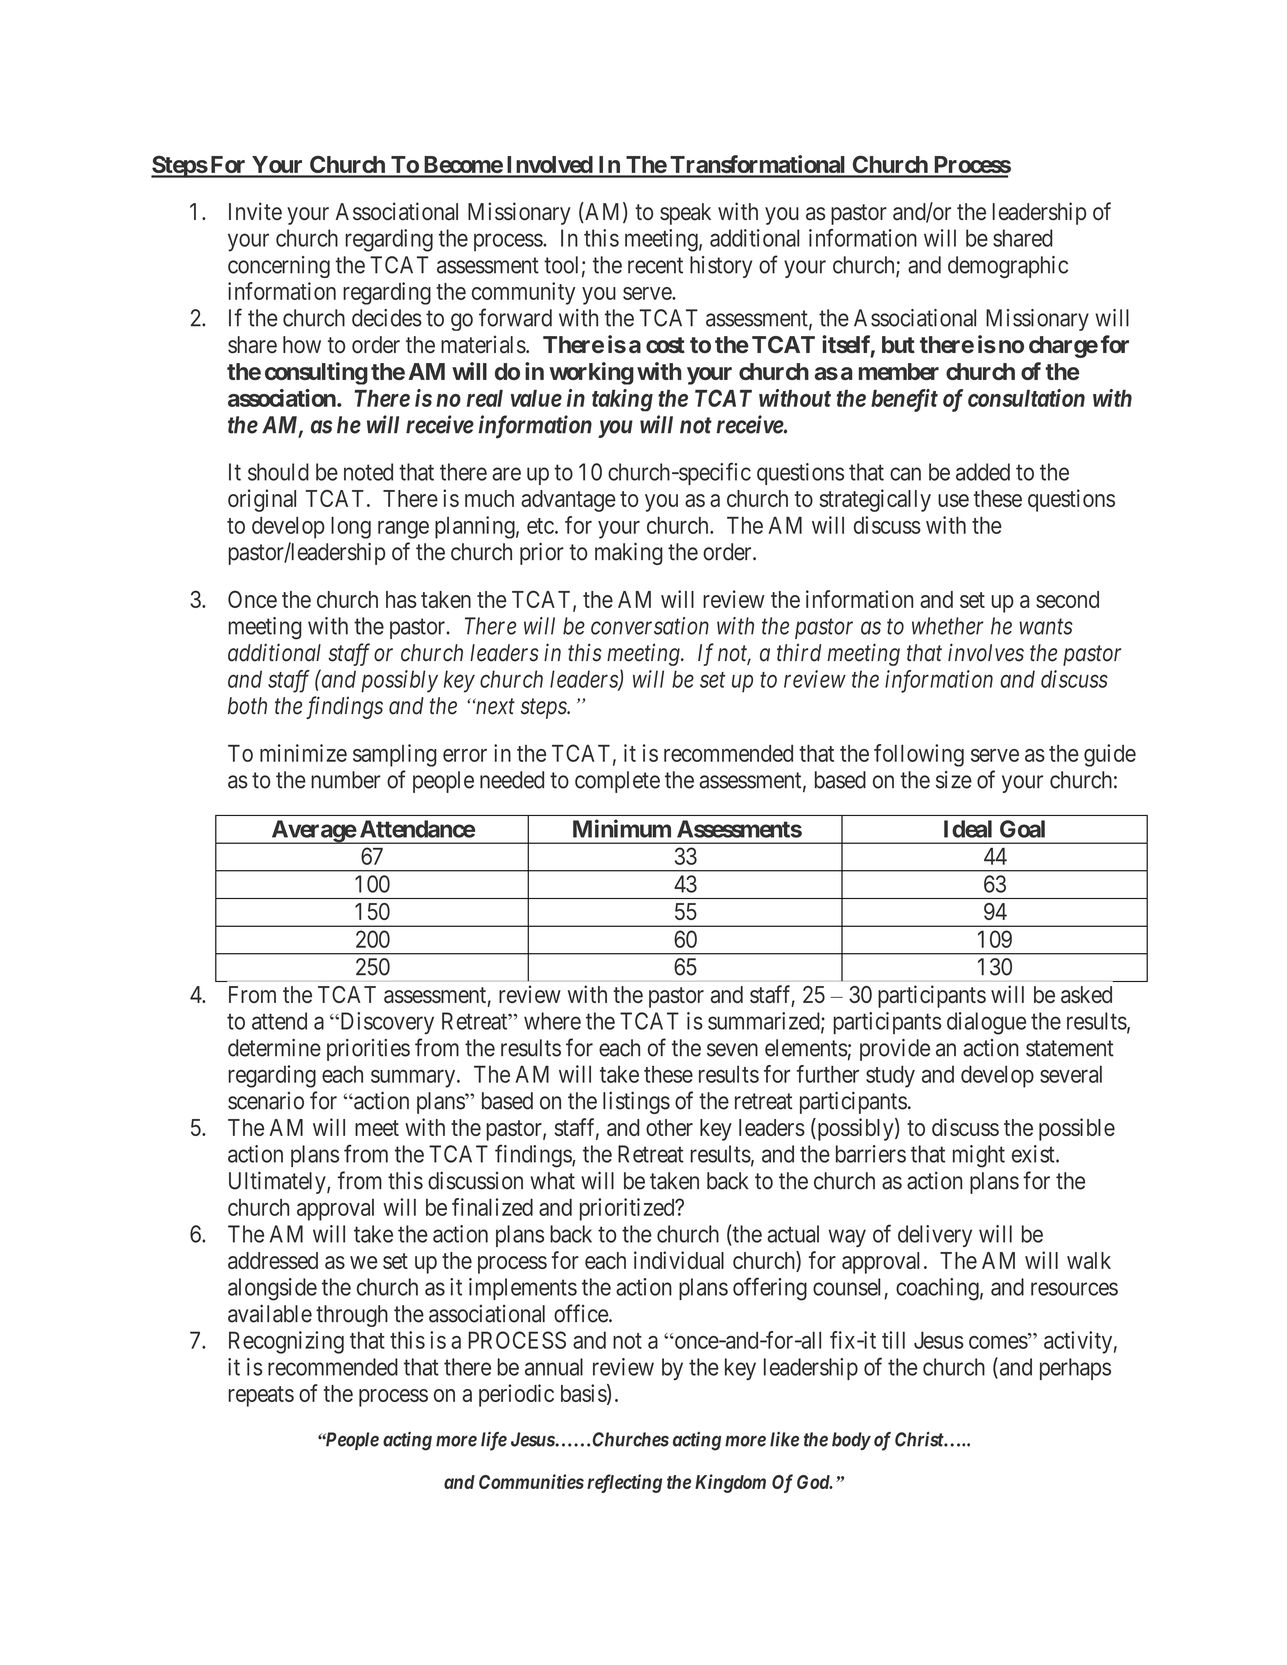 The height and width of the screenshot is (1665, 1287). I want to click on decides, so click(387, 318).
